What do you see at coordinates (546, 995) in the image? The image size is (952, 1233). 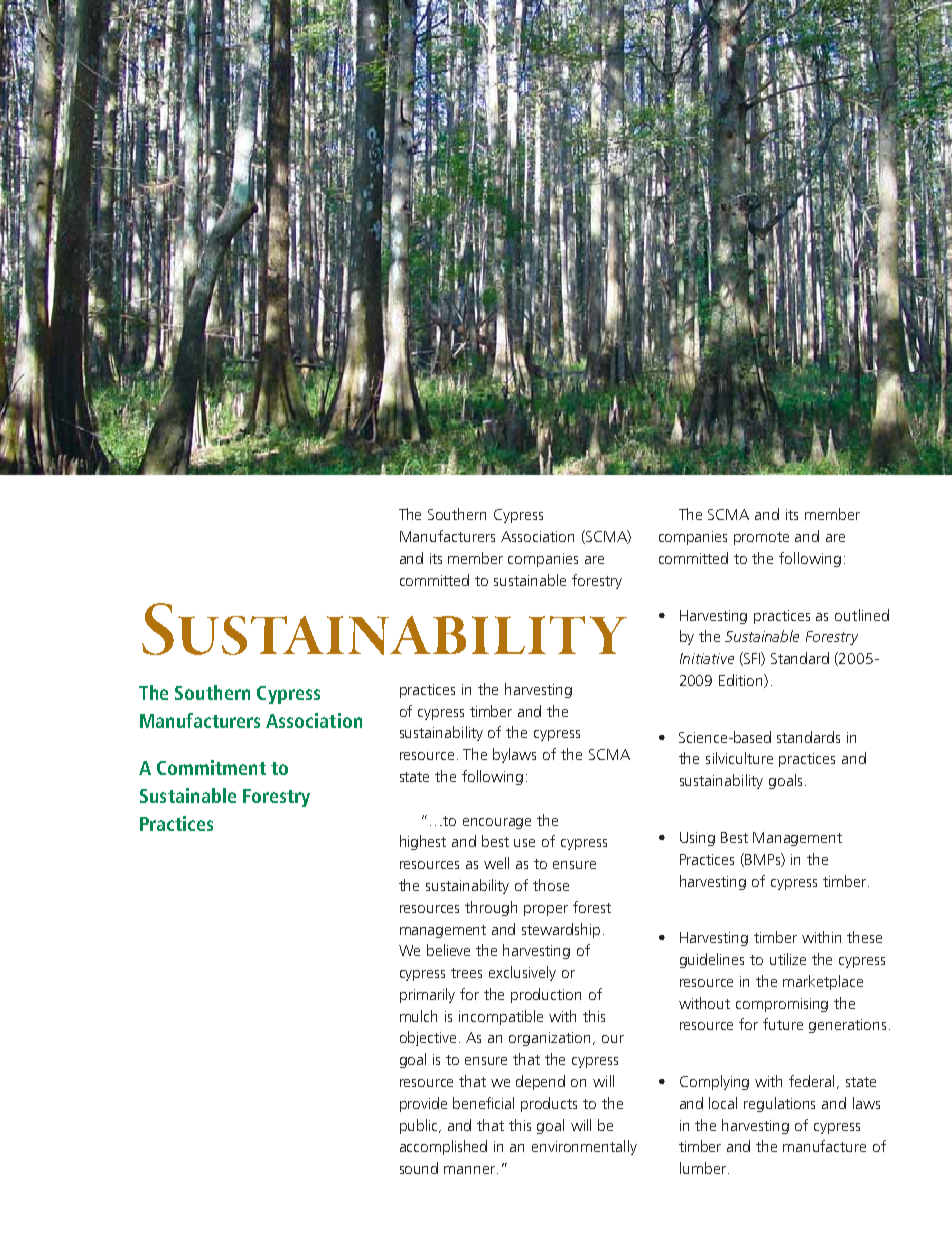 I see `production` at bounding box center [546, 995].
